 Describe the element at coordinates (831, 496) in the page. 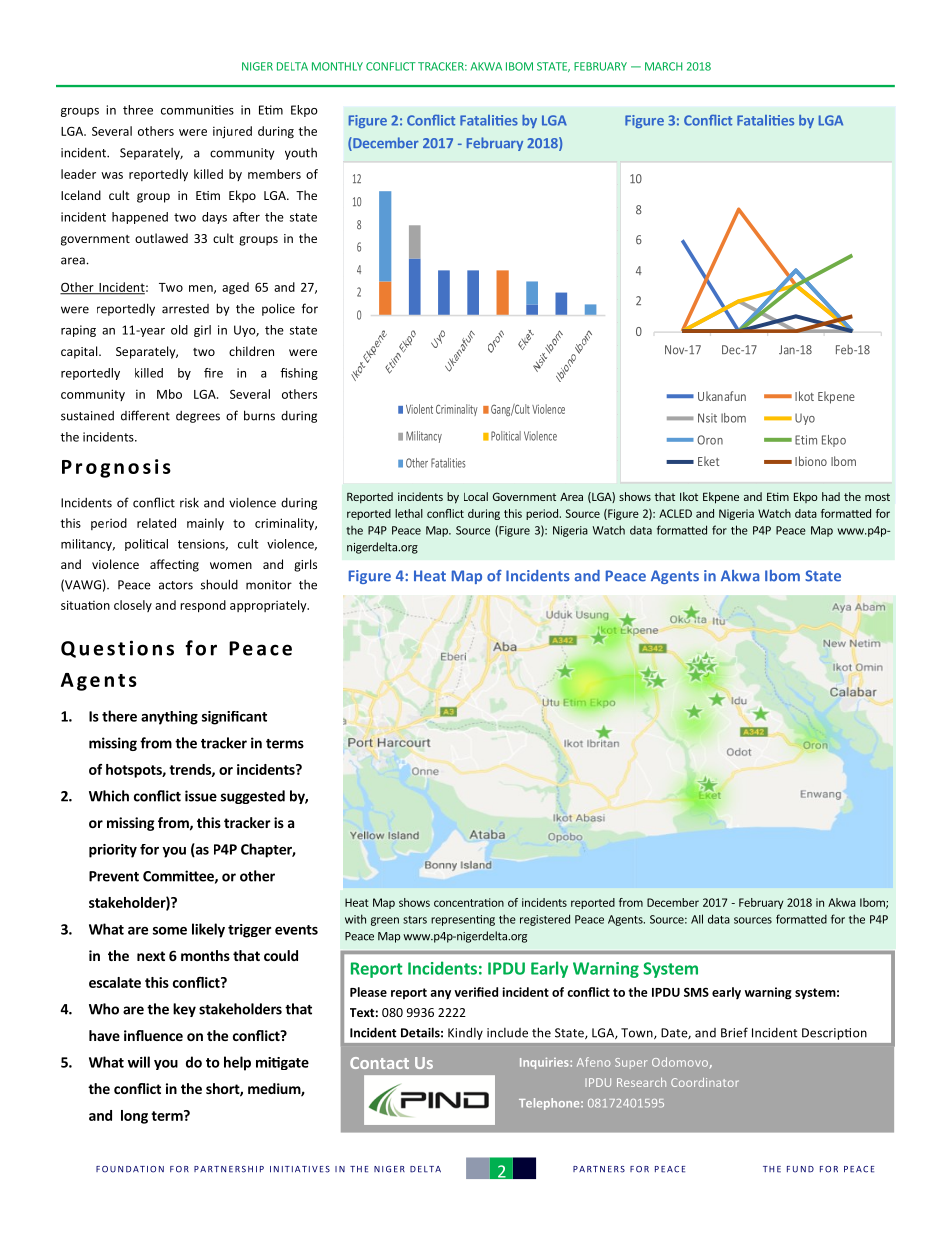

I see `had` at that location.
